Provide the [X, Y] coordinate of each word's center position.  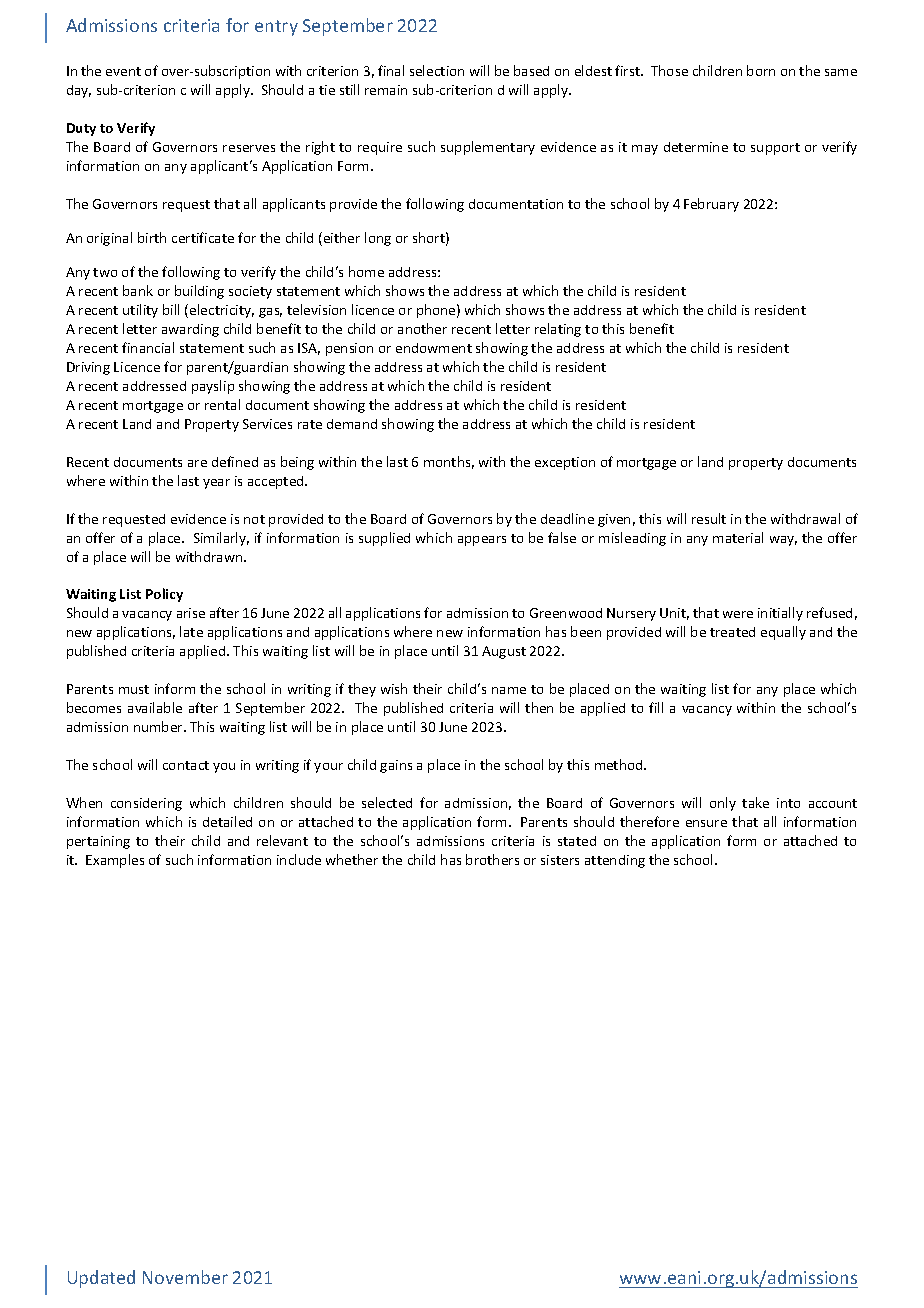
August [504, 652]
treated [732, 632]
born [761, 70]
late [191, 631]
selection [437, 70]
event [123, 71]
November [185, 1277]
